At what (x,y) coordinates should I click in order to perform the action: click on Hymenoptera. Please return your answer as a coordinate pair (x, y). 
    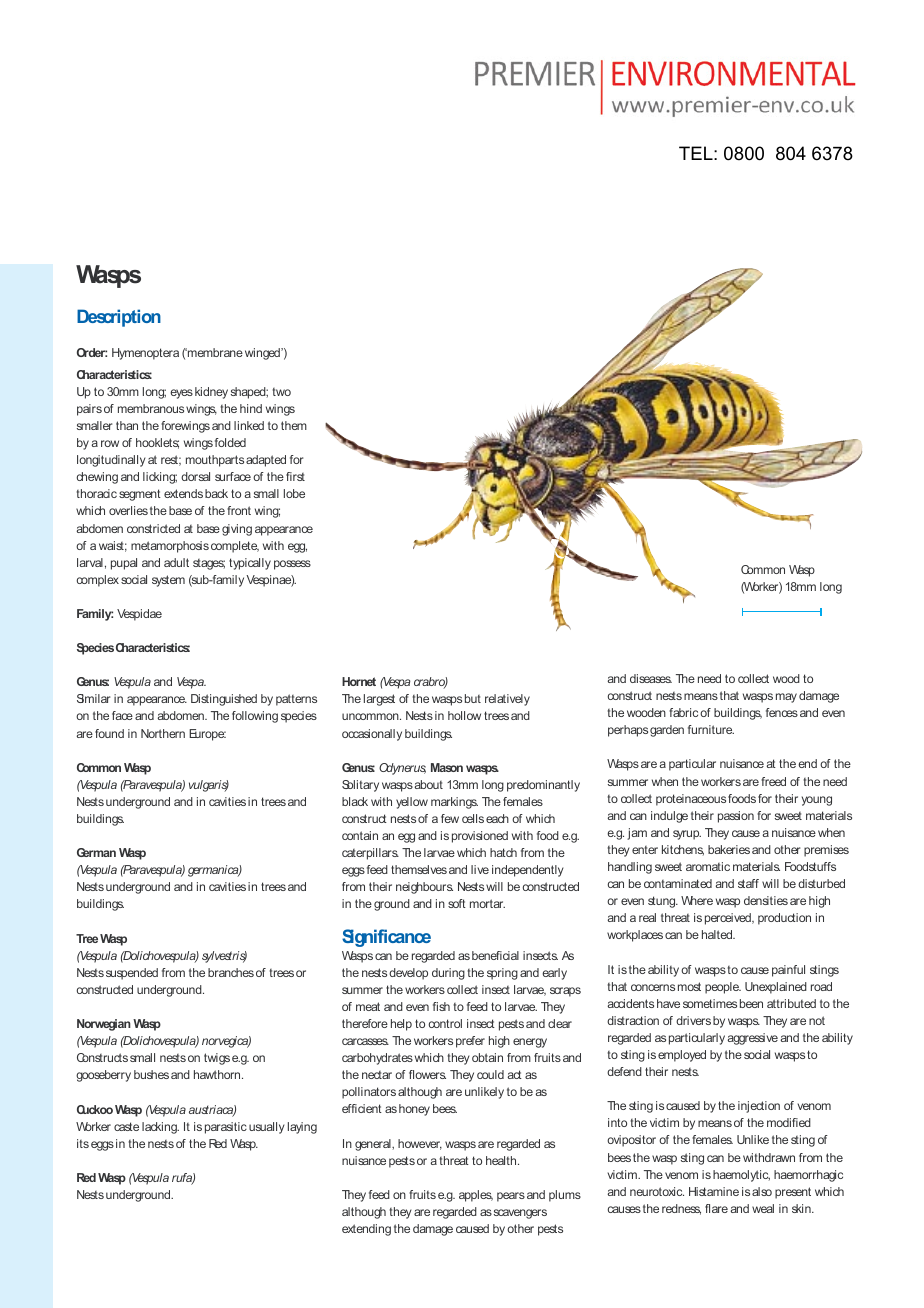
    Looking at the image, I should click on (145, 354).
